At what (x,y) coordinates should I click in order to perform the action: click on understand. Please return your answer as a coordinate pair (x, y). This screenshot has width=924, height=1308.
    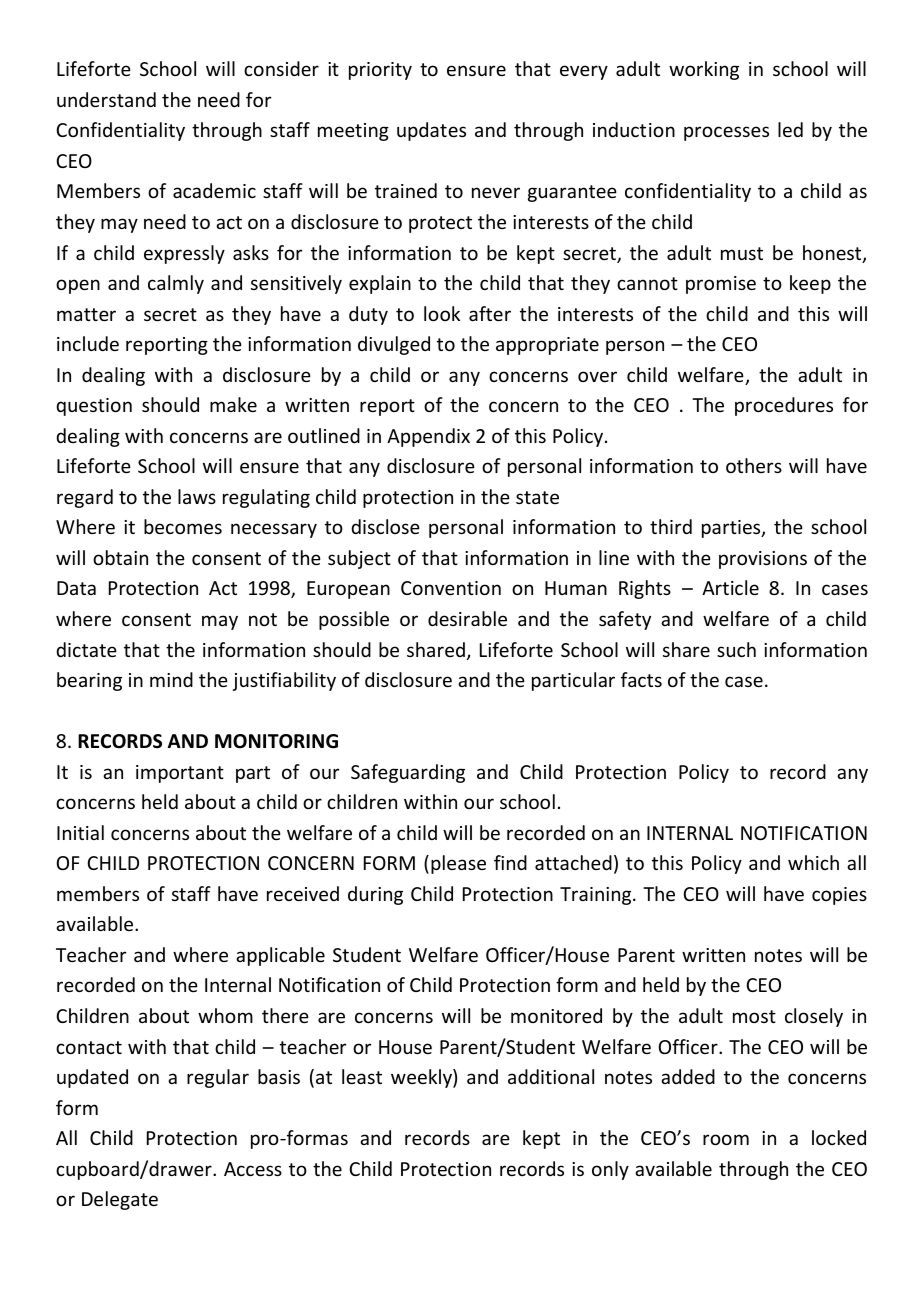
    Looking at the image, I should click on (106, 99).
